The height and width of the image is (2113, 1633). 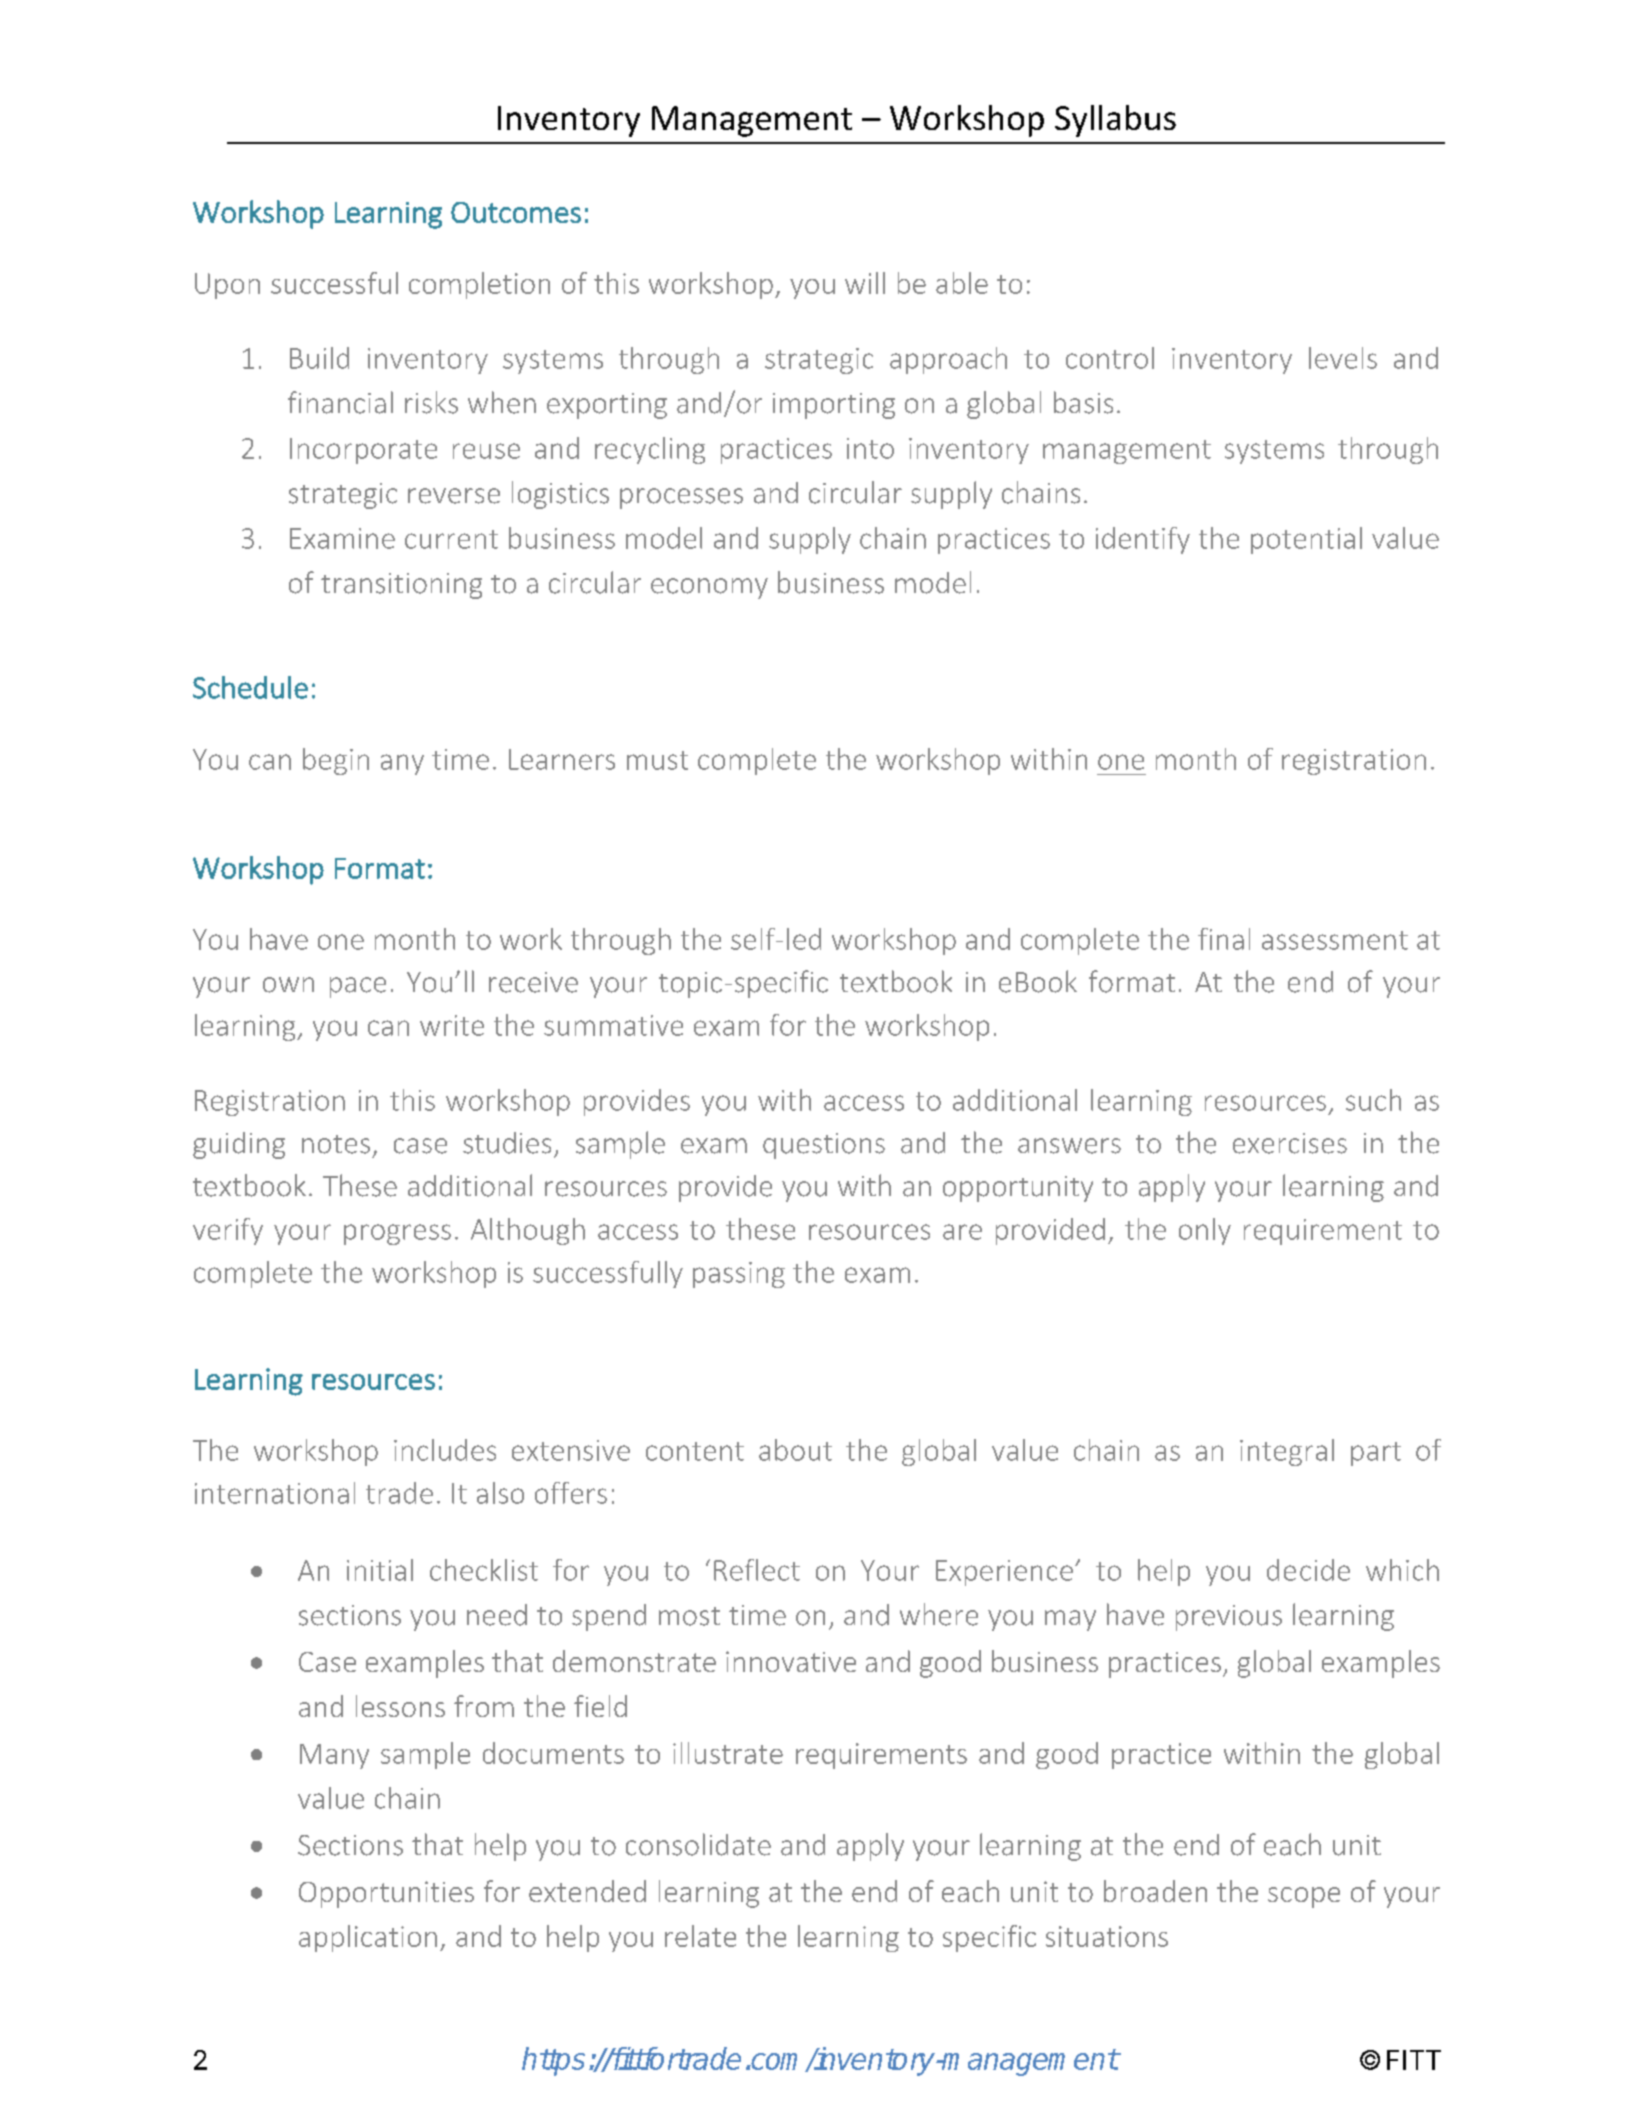 I want to click on questions, so click(x=824, y=1146).
